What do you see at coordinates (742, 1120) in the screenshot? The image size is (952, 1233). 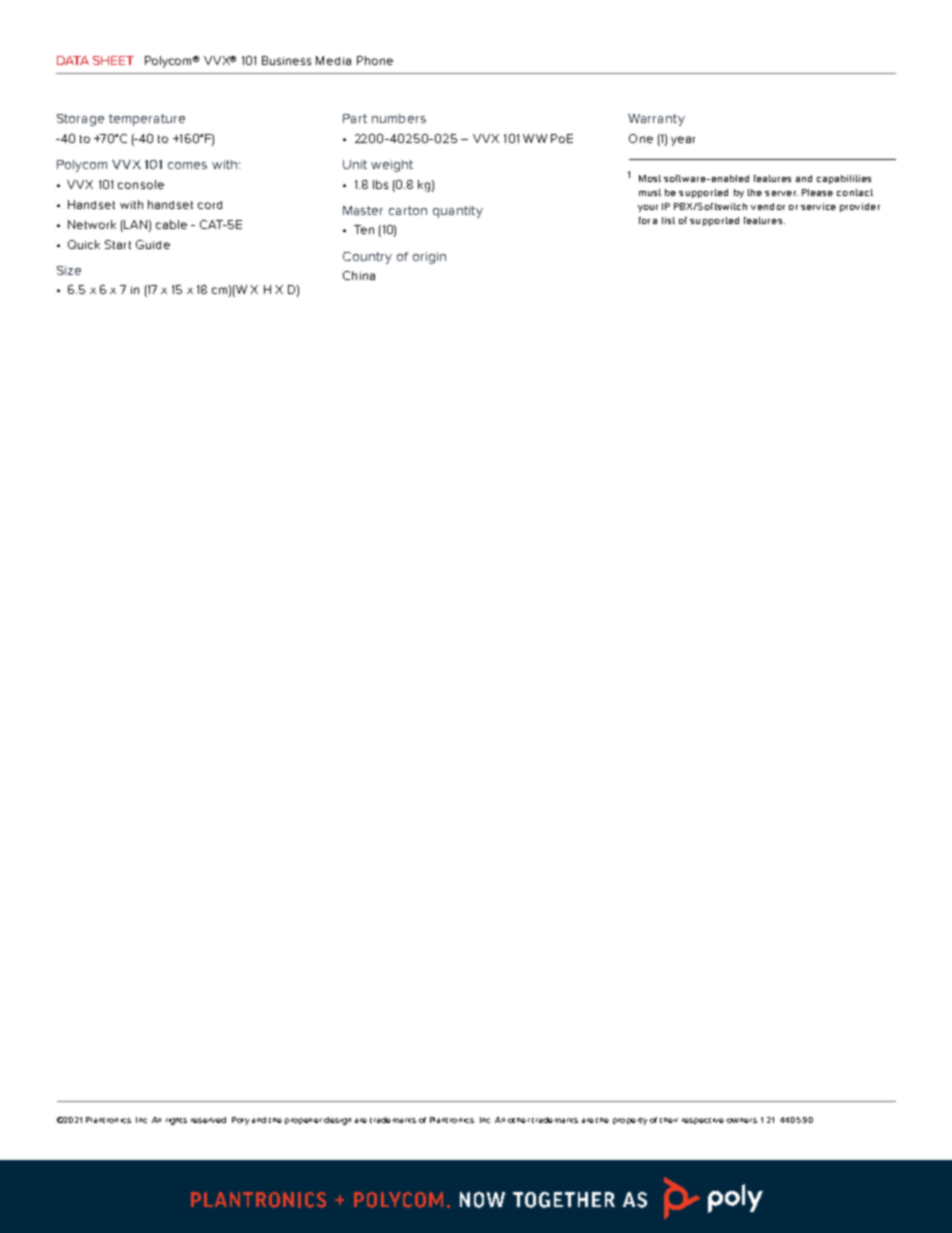 I see `owners` at bounding box center [742, 1120].
